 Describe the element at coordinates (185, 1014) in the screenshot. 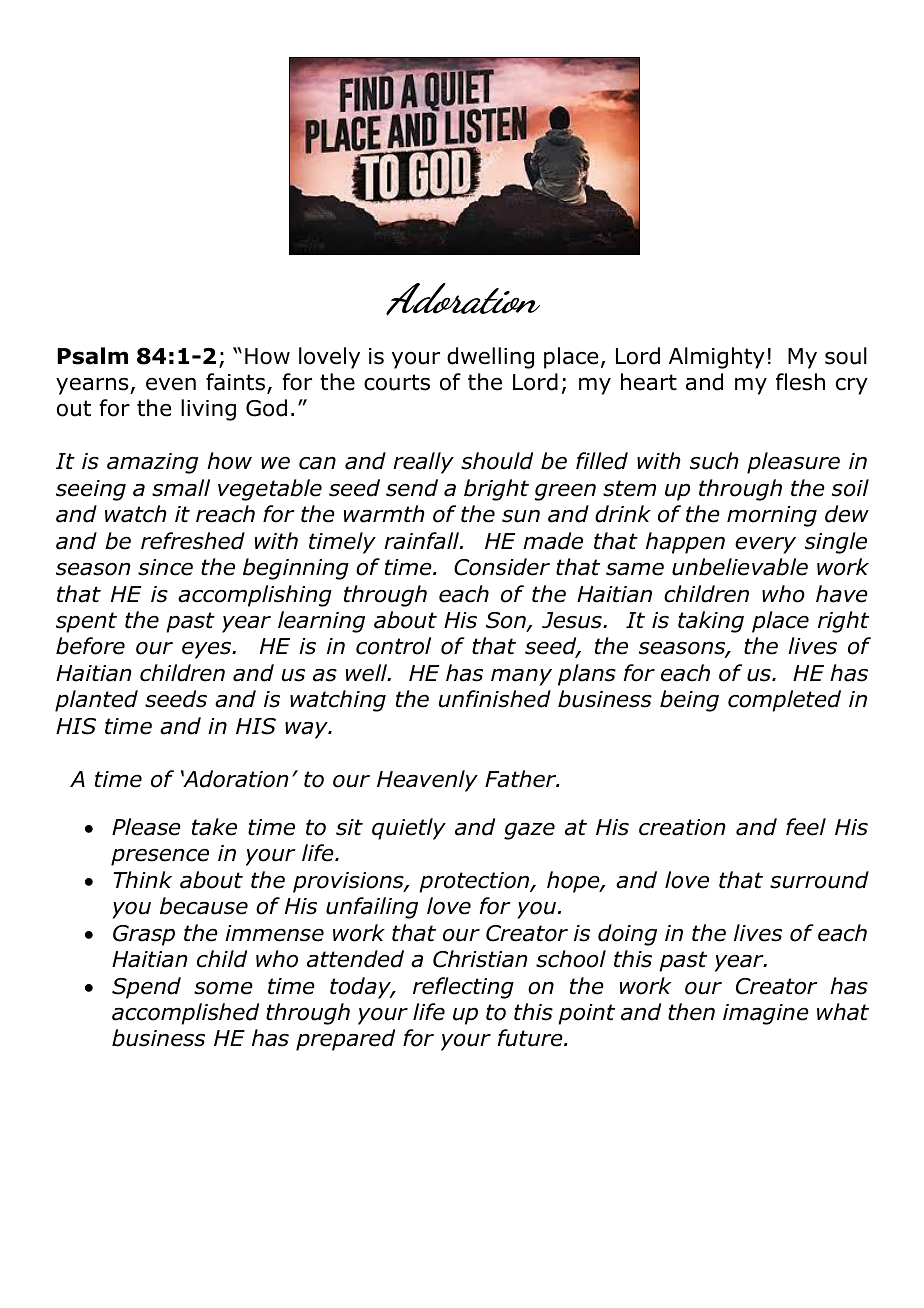

I see `accomplished` at that location.
